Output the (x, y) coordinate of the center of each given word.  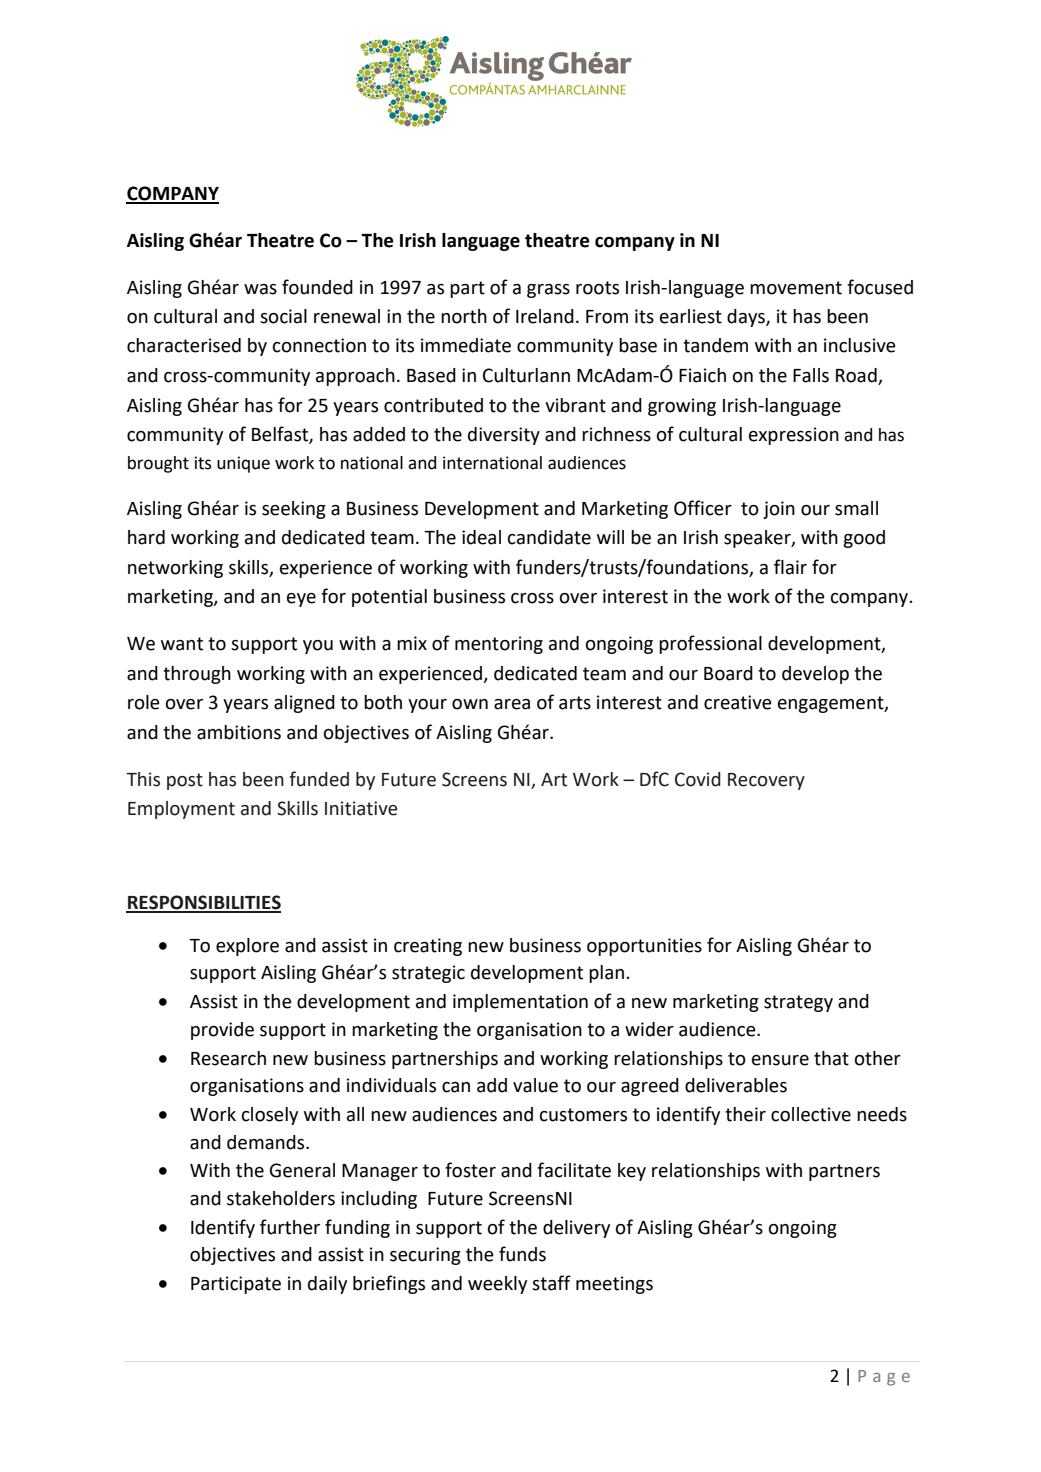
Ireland (545, 316)
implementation (520, 1003)
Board (728, 673)
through (197, 675)
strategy (798, 1003)
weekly (497, 1285)
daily (327, 1285)
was (260, 289)
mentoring (499, 645)
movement (796, 288)
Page (884, 1378)
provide (222, 1031)
